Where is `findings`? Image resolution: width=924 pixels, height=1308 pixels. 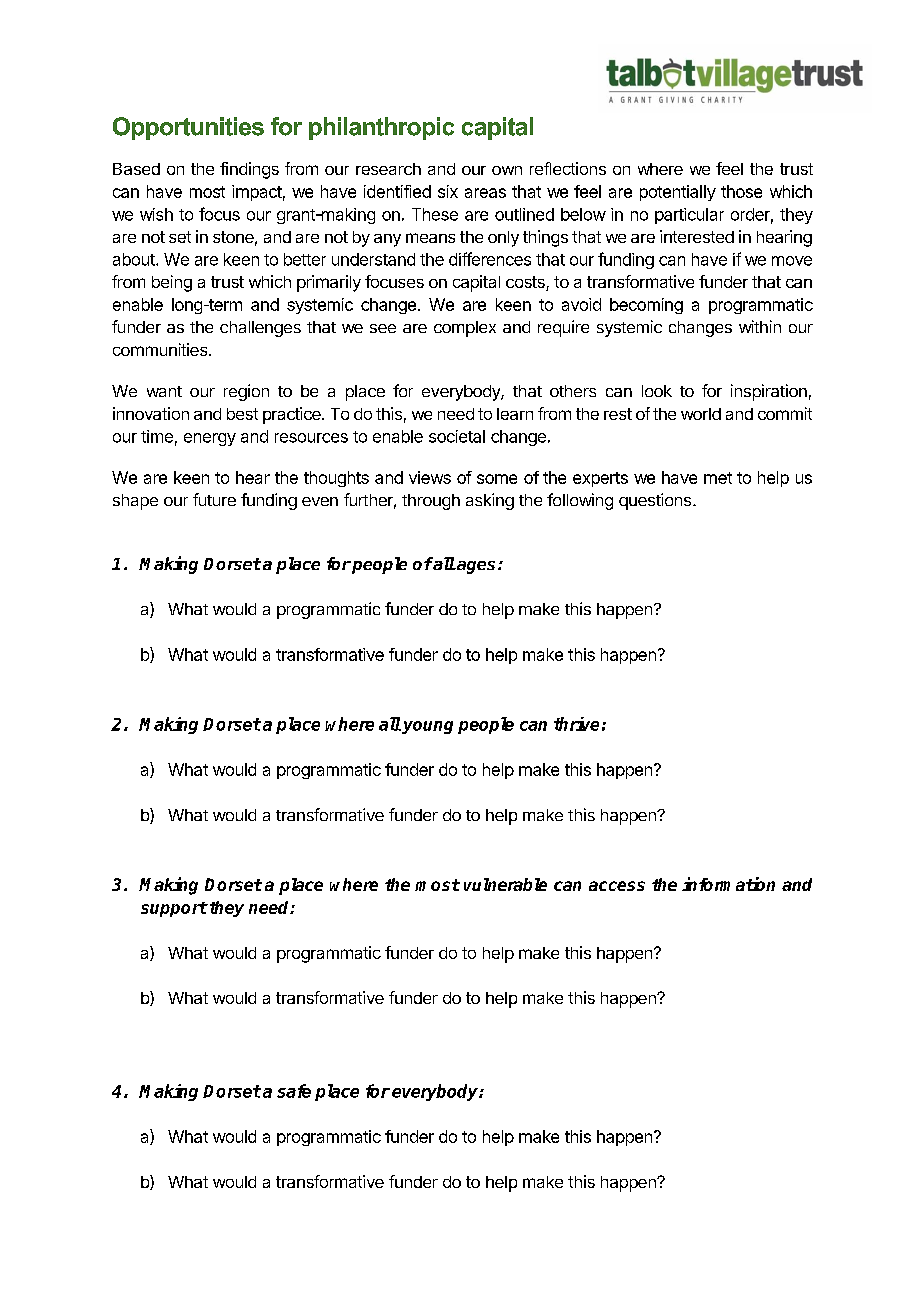 findings is located at coordinates (249, 170).
